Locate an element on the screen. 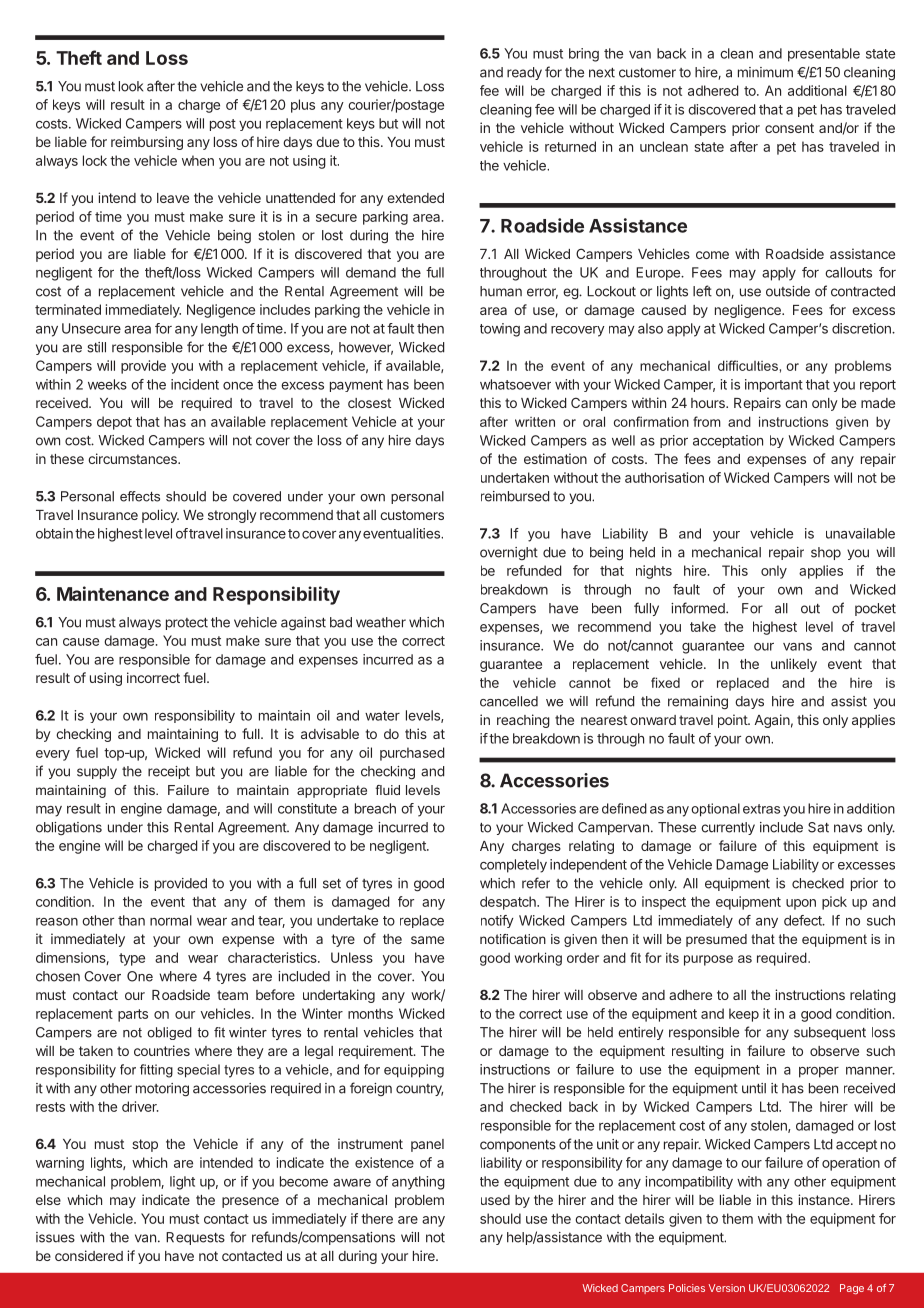 The image size is (924, 1308). there is located at coordinates (377, 1218).
